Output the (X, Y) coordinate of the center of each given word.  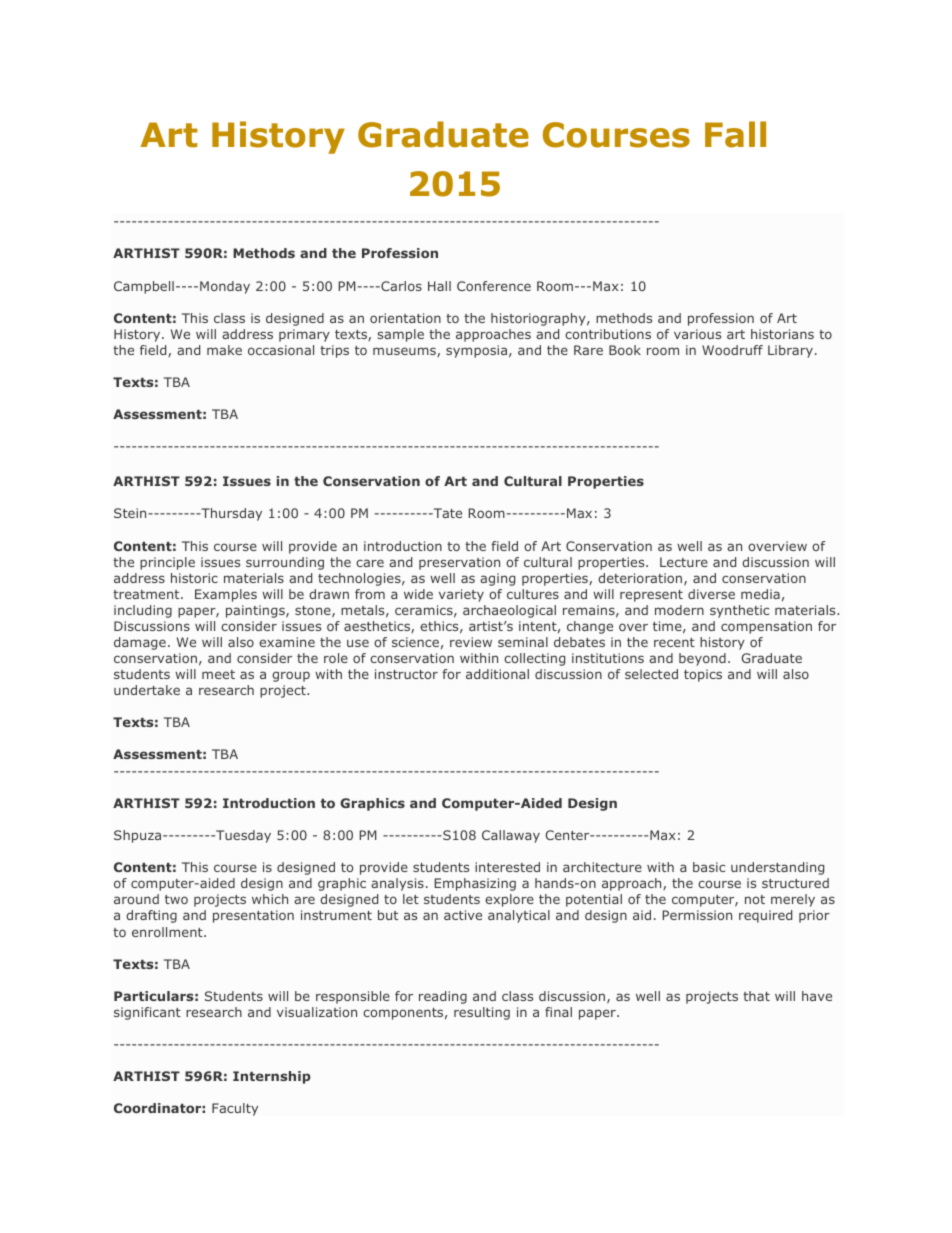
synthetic (739, 611)
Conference (494, 286)
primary (304, 335)
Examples (226, 595)
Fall (735, 134)
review (471, 642)
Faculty (235, 1109)
